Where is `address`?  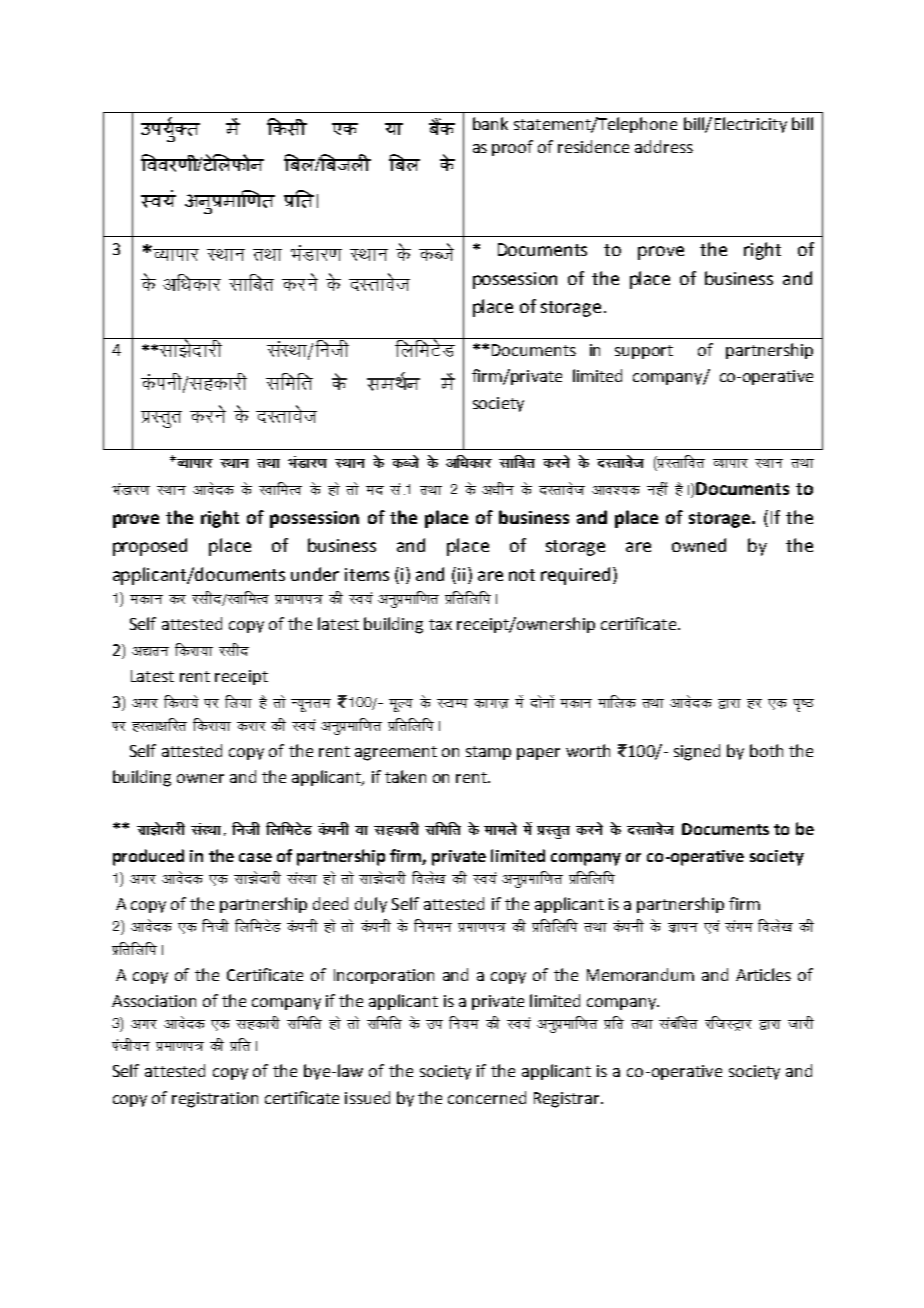
address is located at coordinates (664, 146).
